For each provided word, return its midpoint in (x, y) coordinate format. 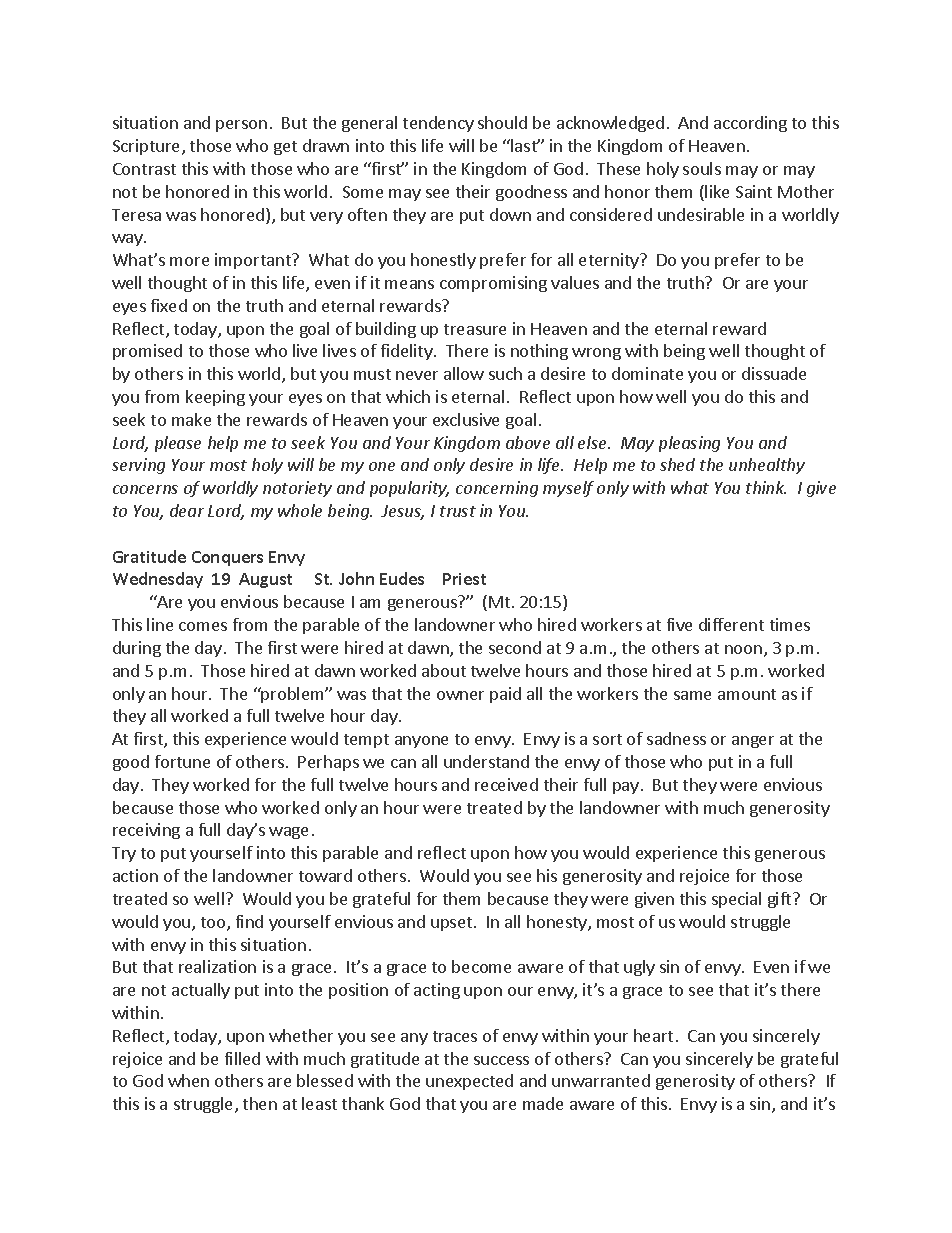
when (188, 1080)
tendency (438, 124)
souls (702, 168)
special (736, 900)
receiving (146, 831)
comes (203, 626)
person (241, 126)
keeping (215, 398)
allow (464, 373)
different (731, 624)
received (506, 784)
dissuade (774, 373)
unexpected (469, 1082)
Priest (464, 579)
